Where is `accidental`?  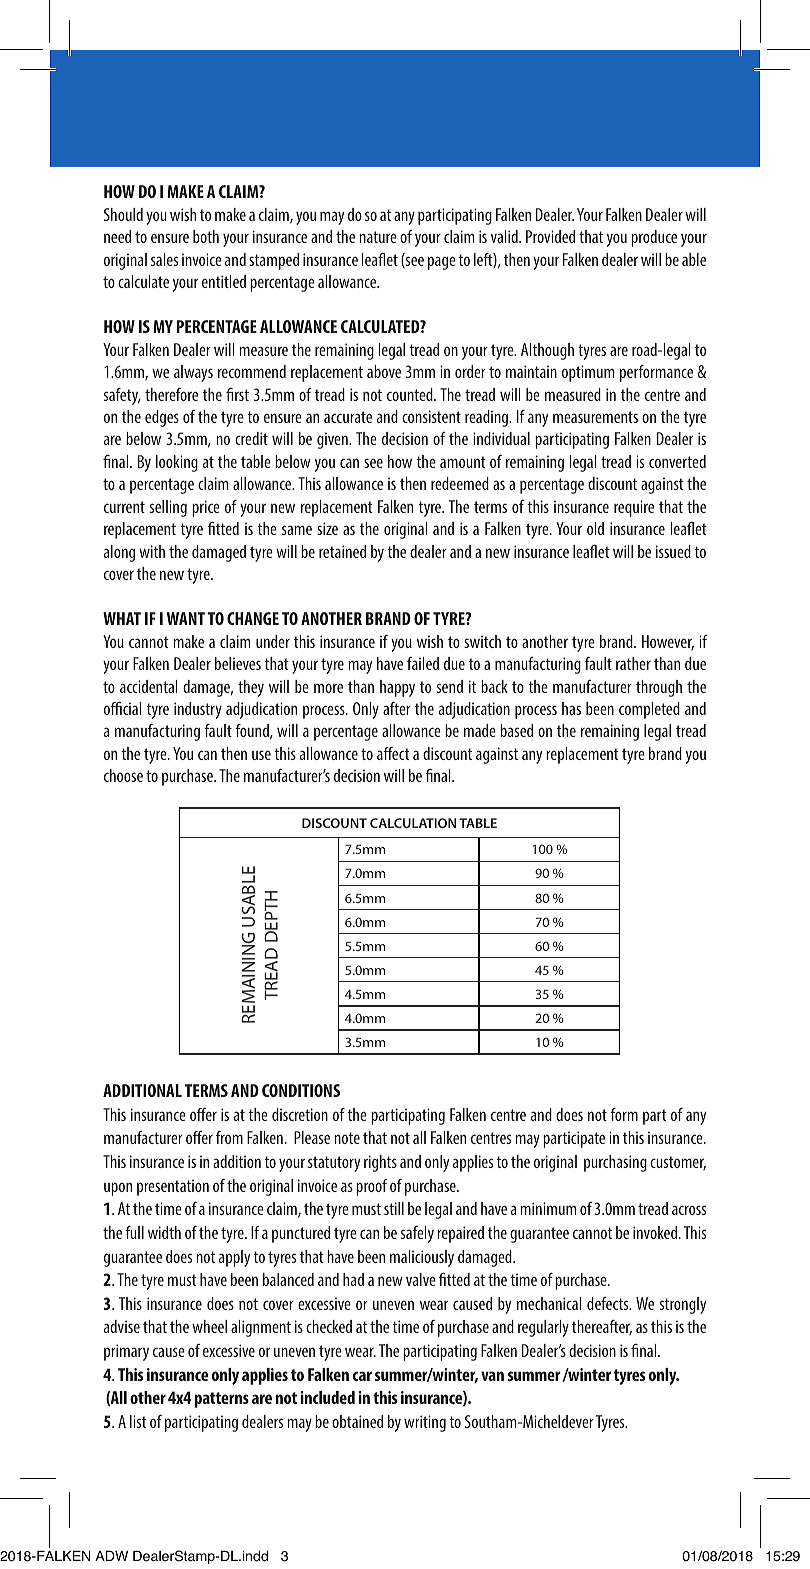 accidental is located at coordinates (148, 686).
